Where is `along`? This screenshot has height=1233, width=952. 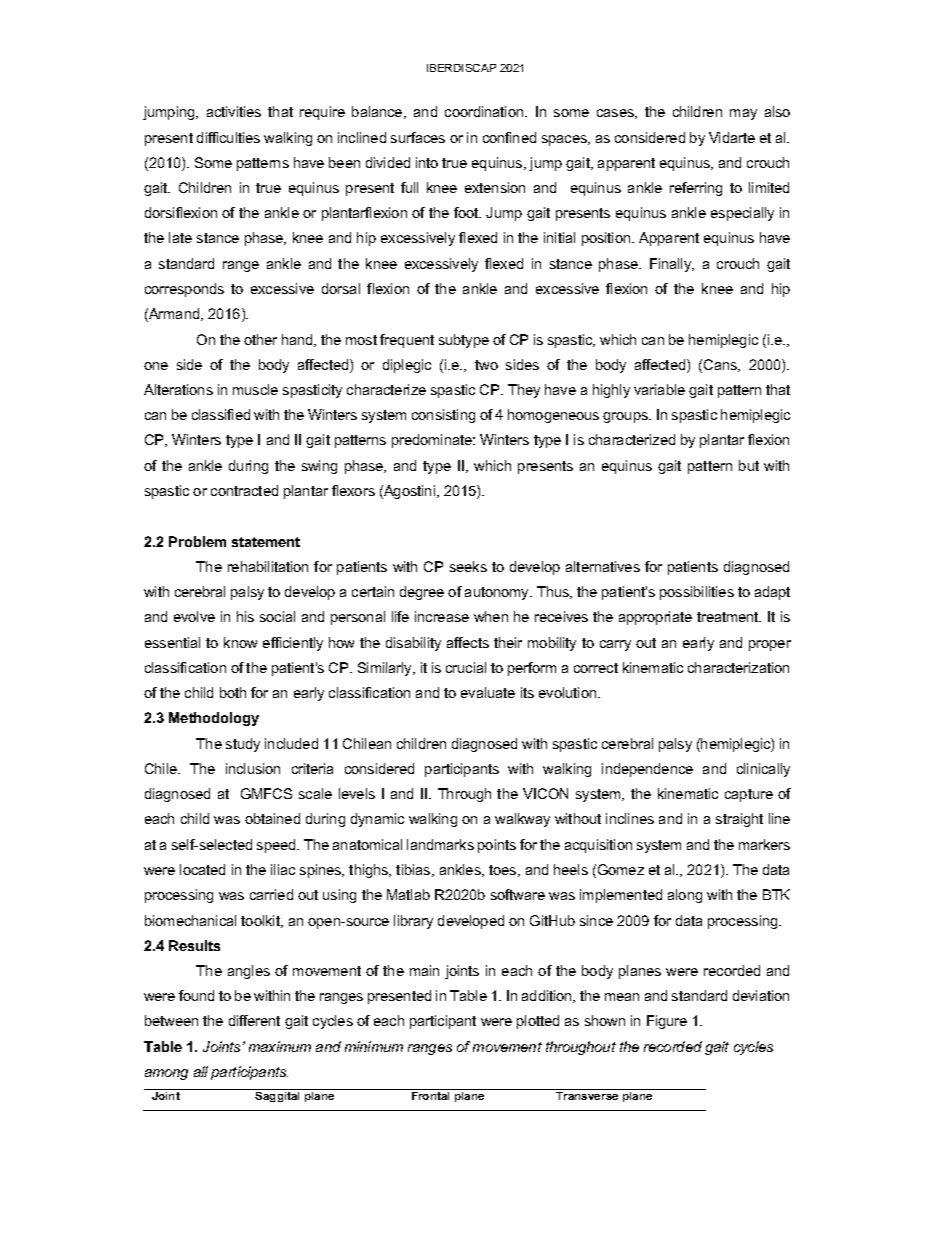
along is located at coordinates (685, 896).
